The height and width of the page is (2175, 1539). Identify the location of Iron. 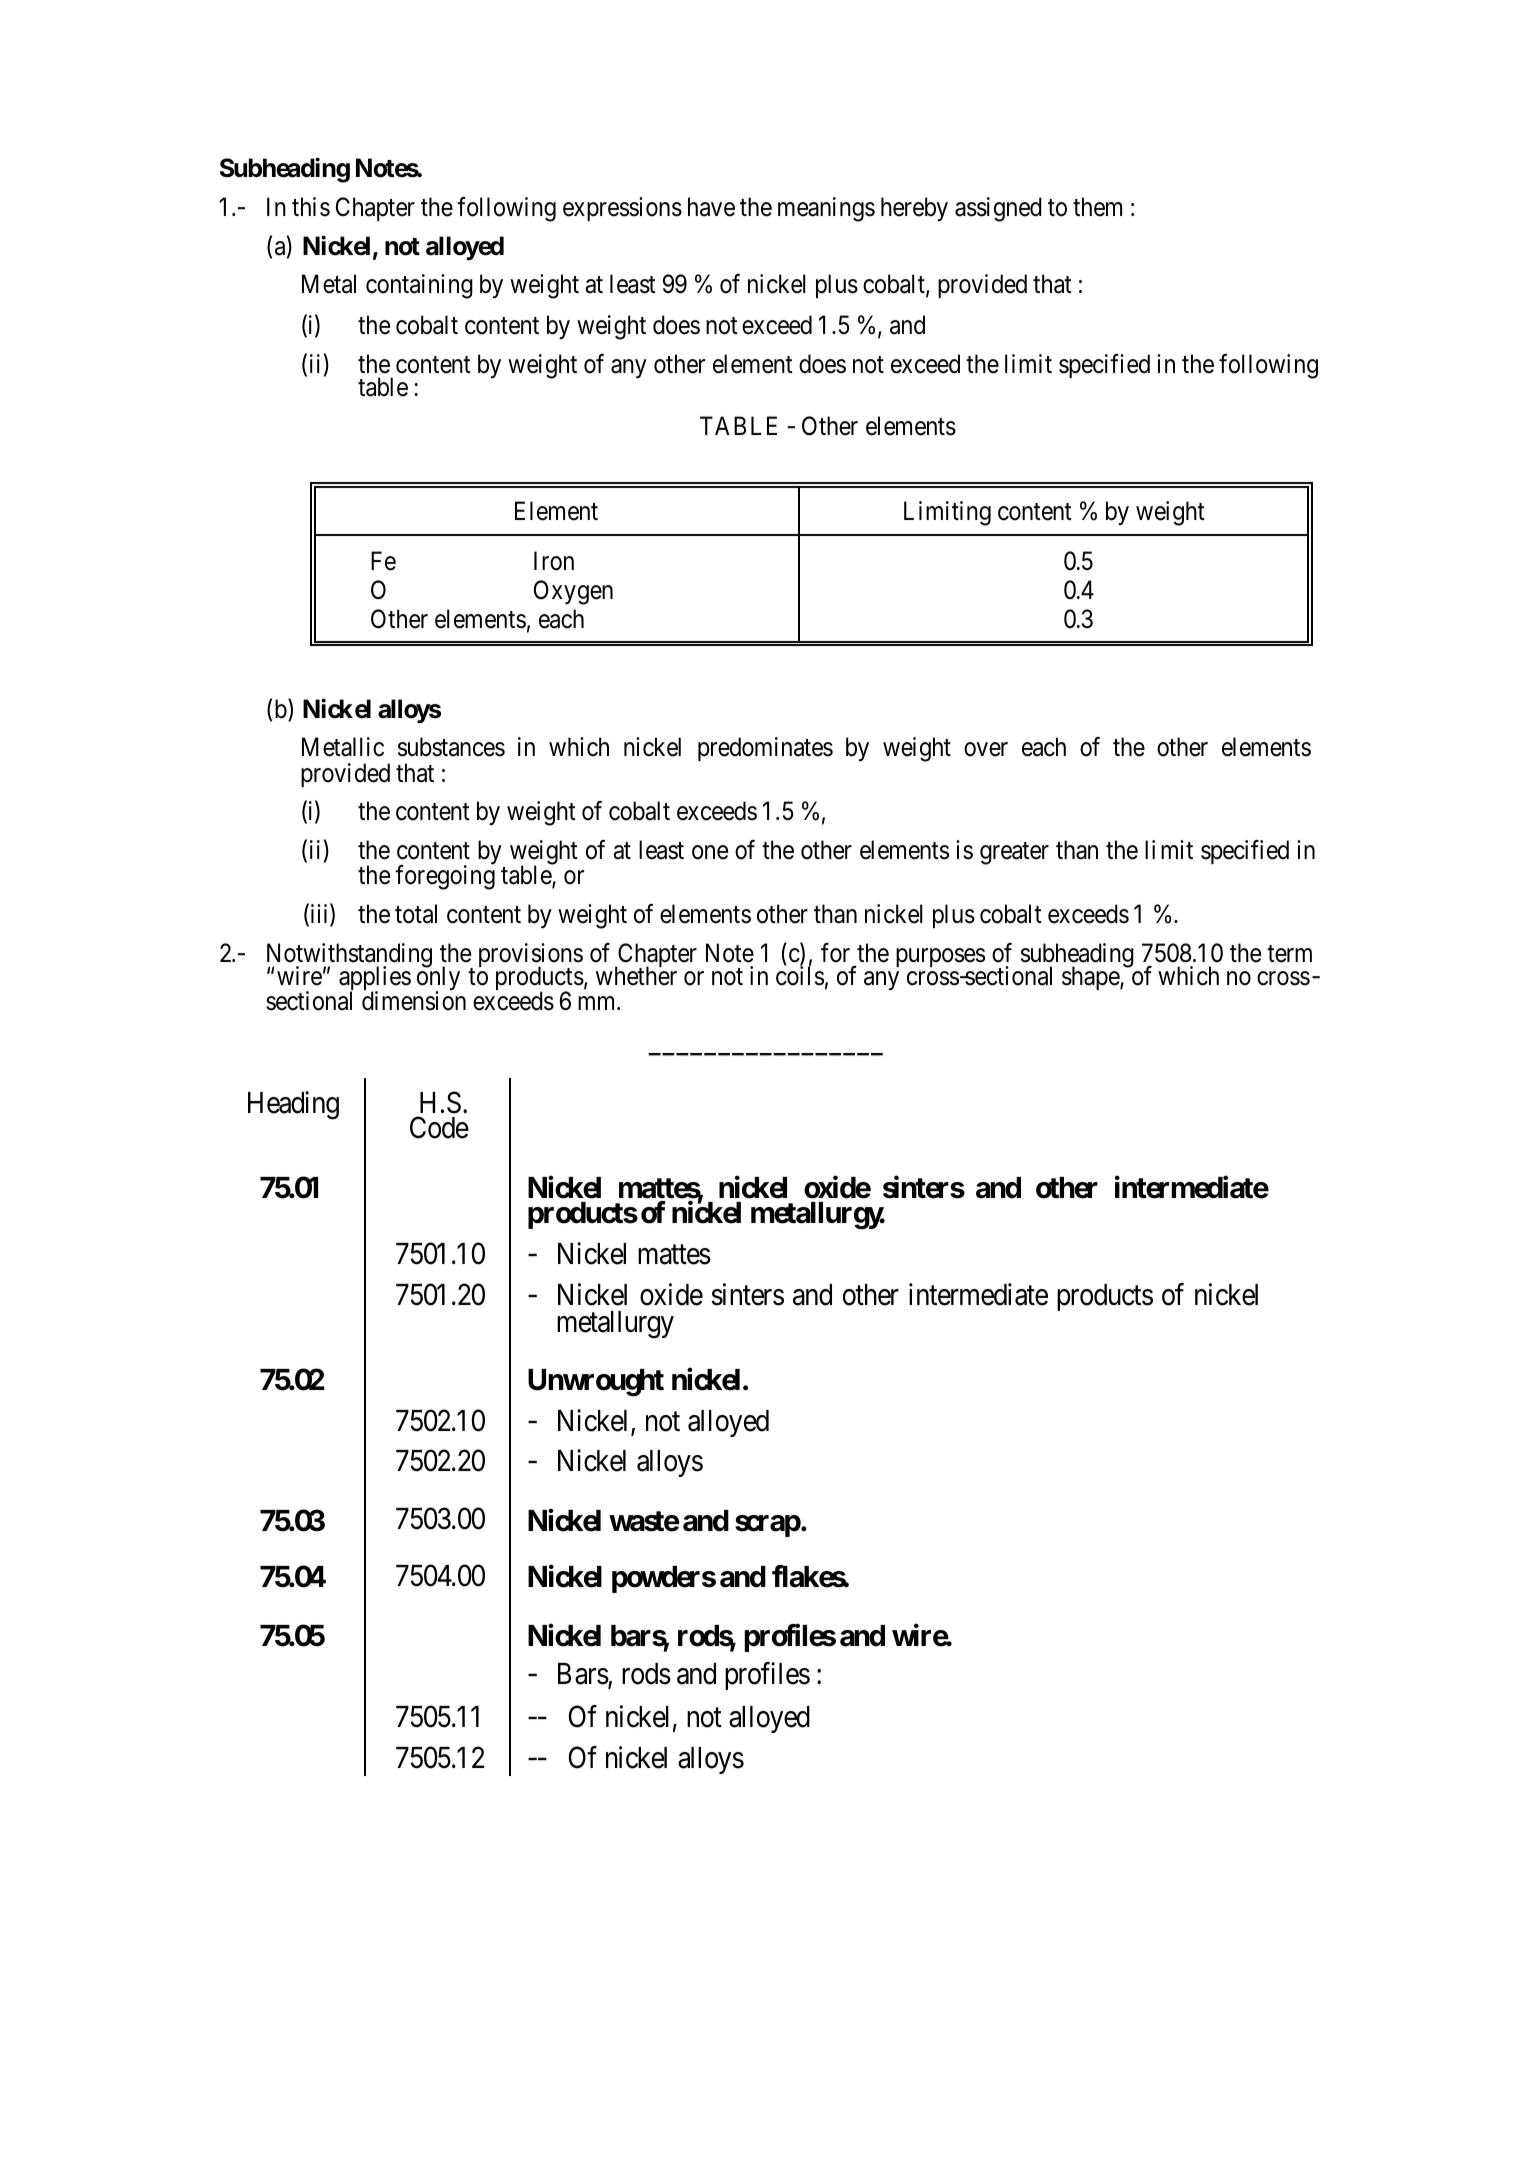
(554, 561).
